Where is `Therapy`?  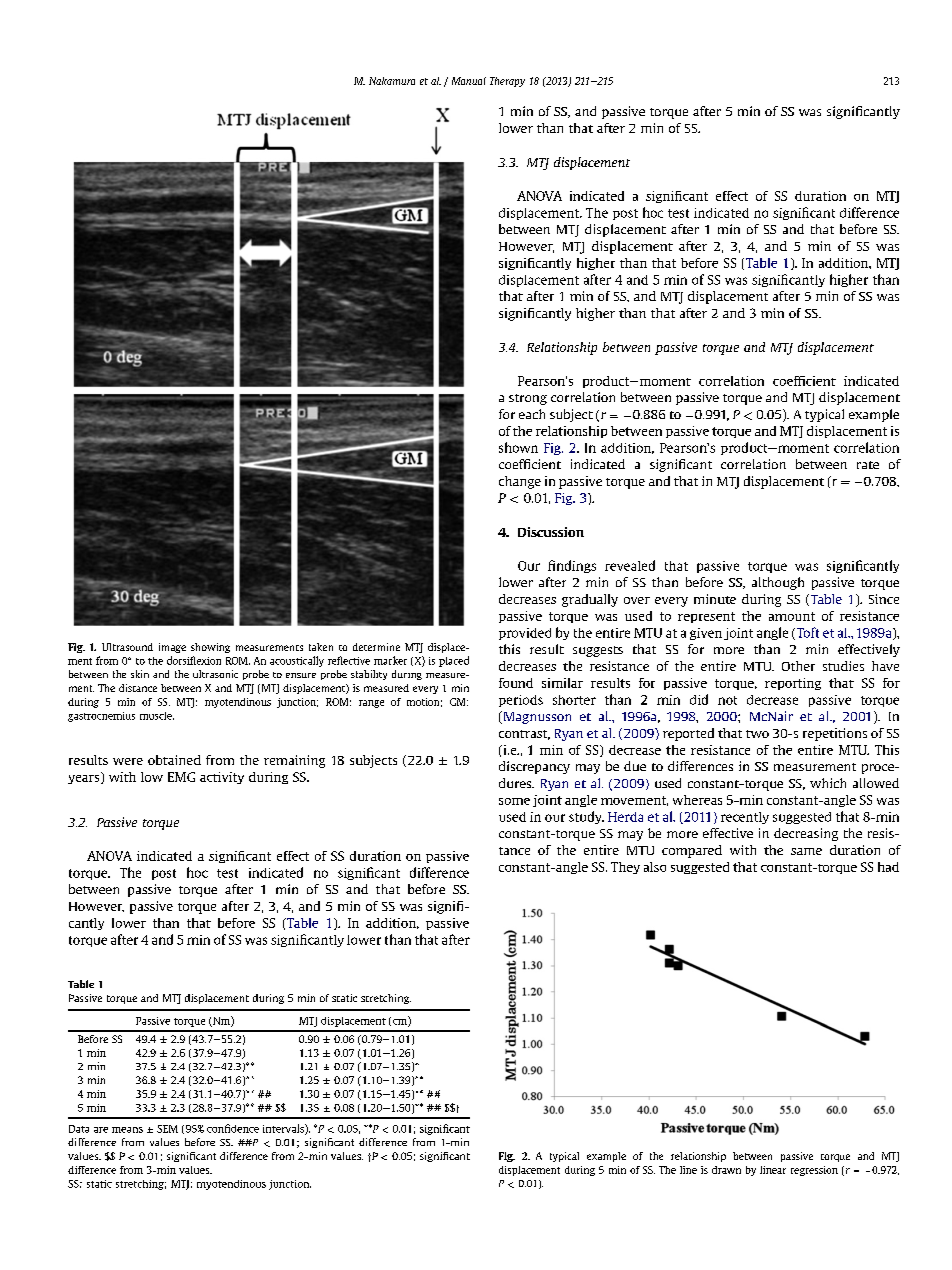
Therapy is located at coordinates (507, 82).
